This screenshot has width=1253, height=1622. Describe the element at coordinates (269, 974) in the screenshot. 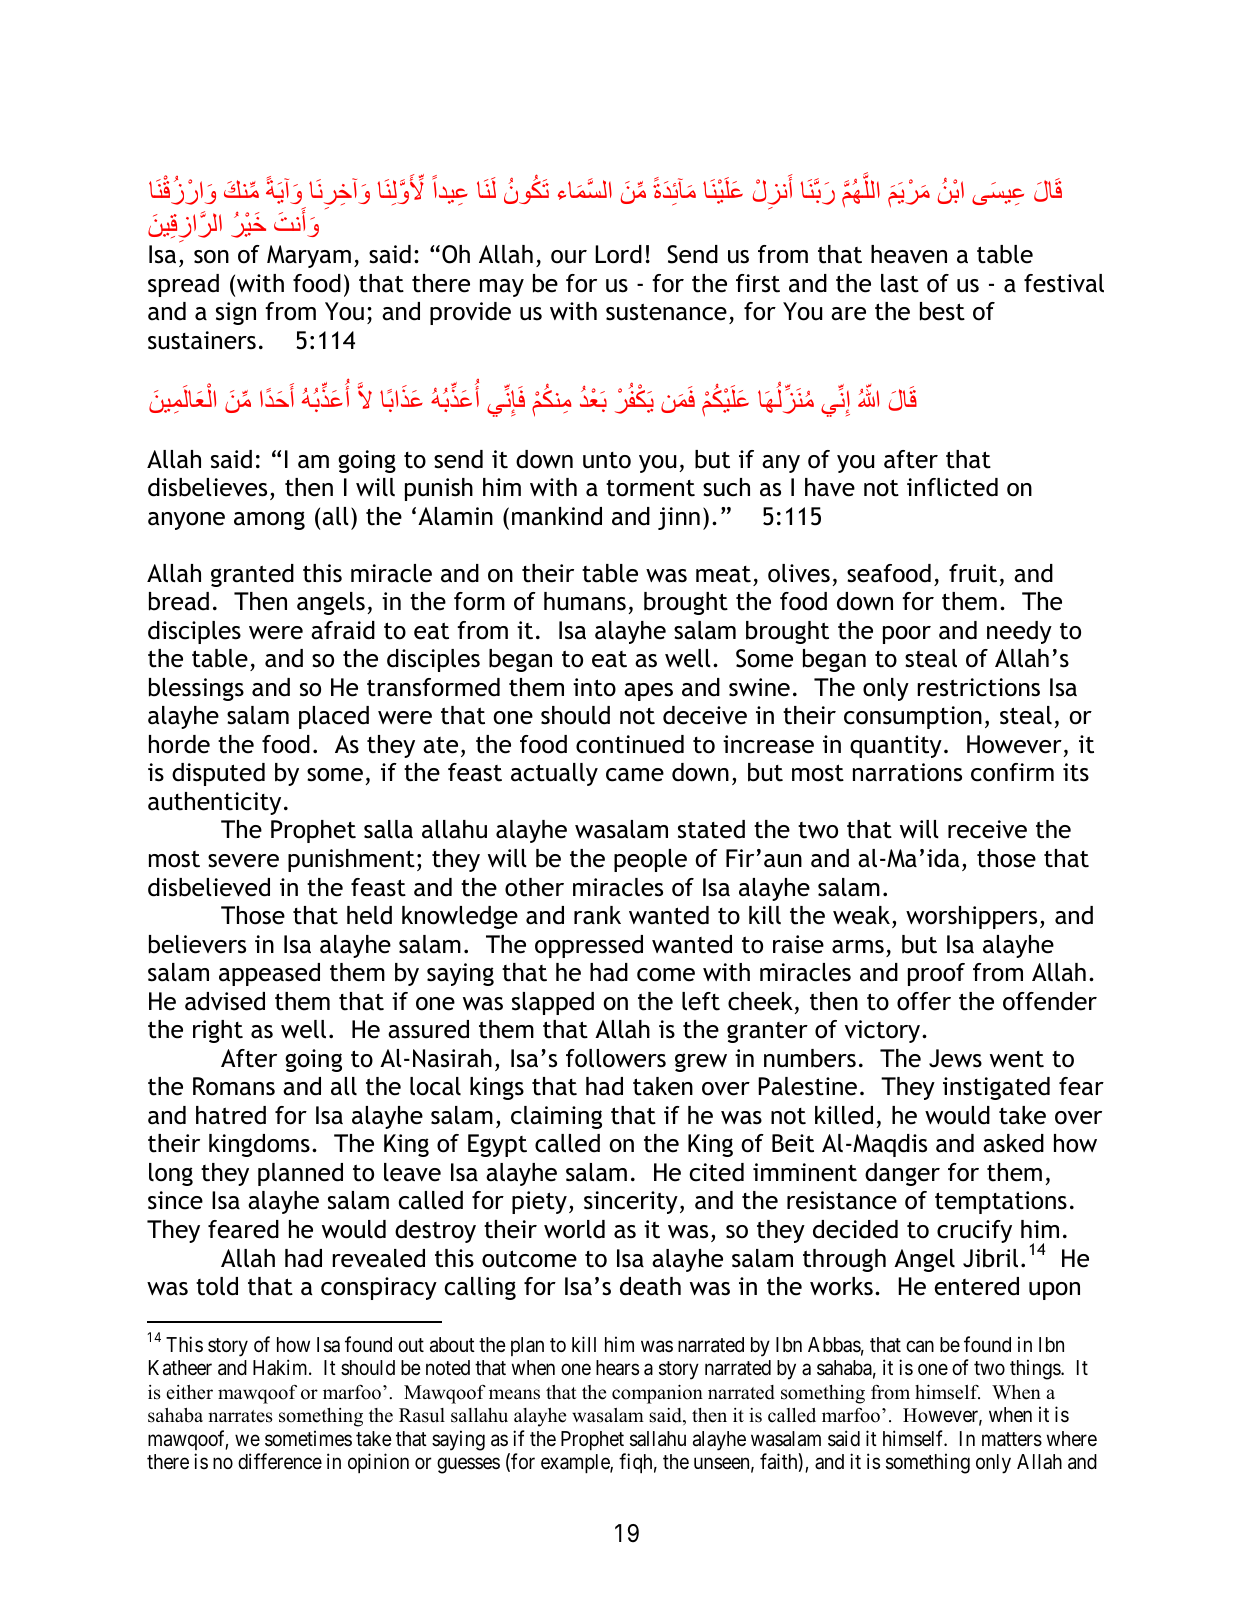

I see `appeased` at that location.
